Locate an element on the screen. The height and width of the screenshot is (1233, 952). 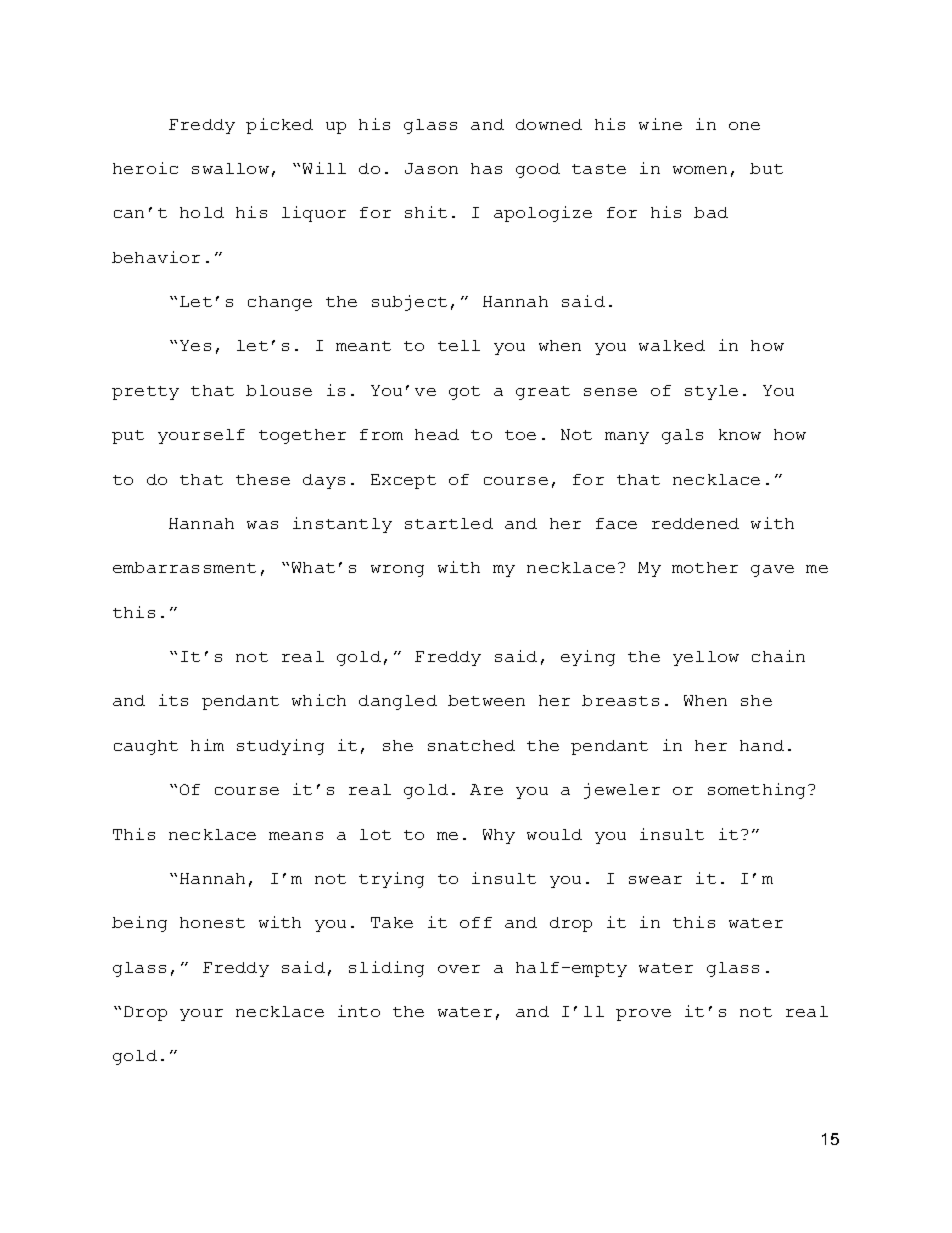
walked is located at coordinates (672, 345).
